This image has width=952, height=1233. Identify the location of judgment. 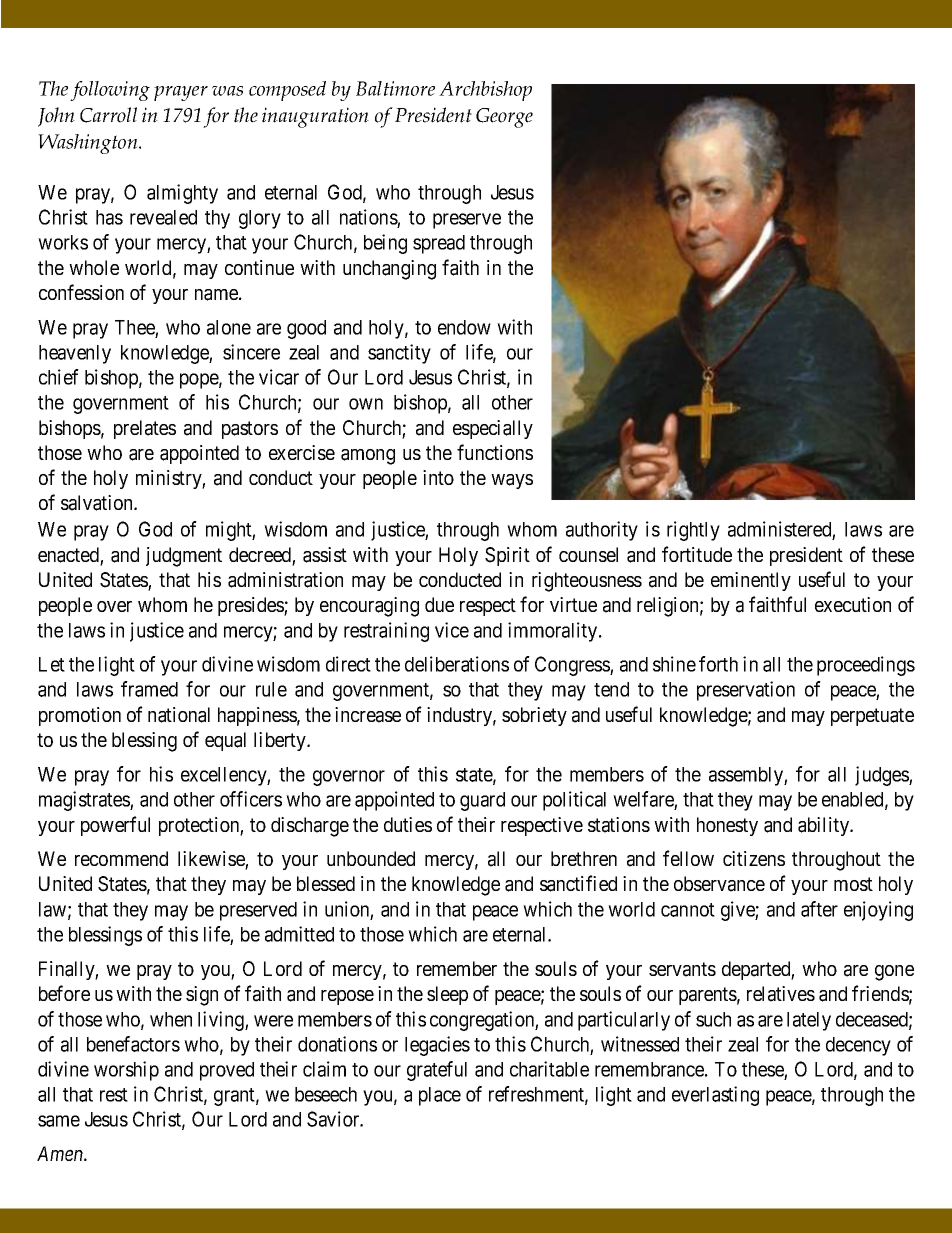
(184, 557).
